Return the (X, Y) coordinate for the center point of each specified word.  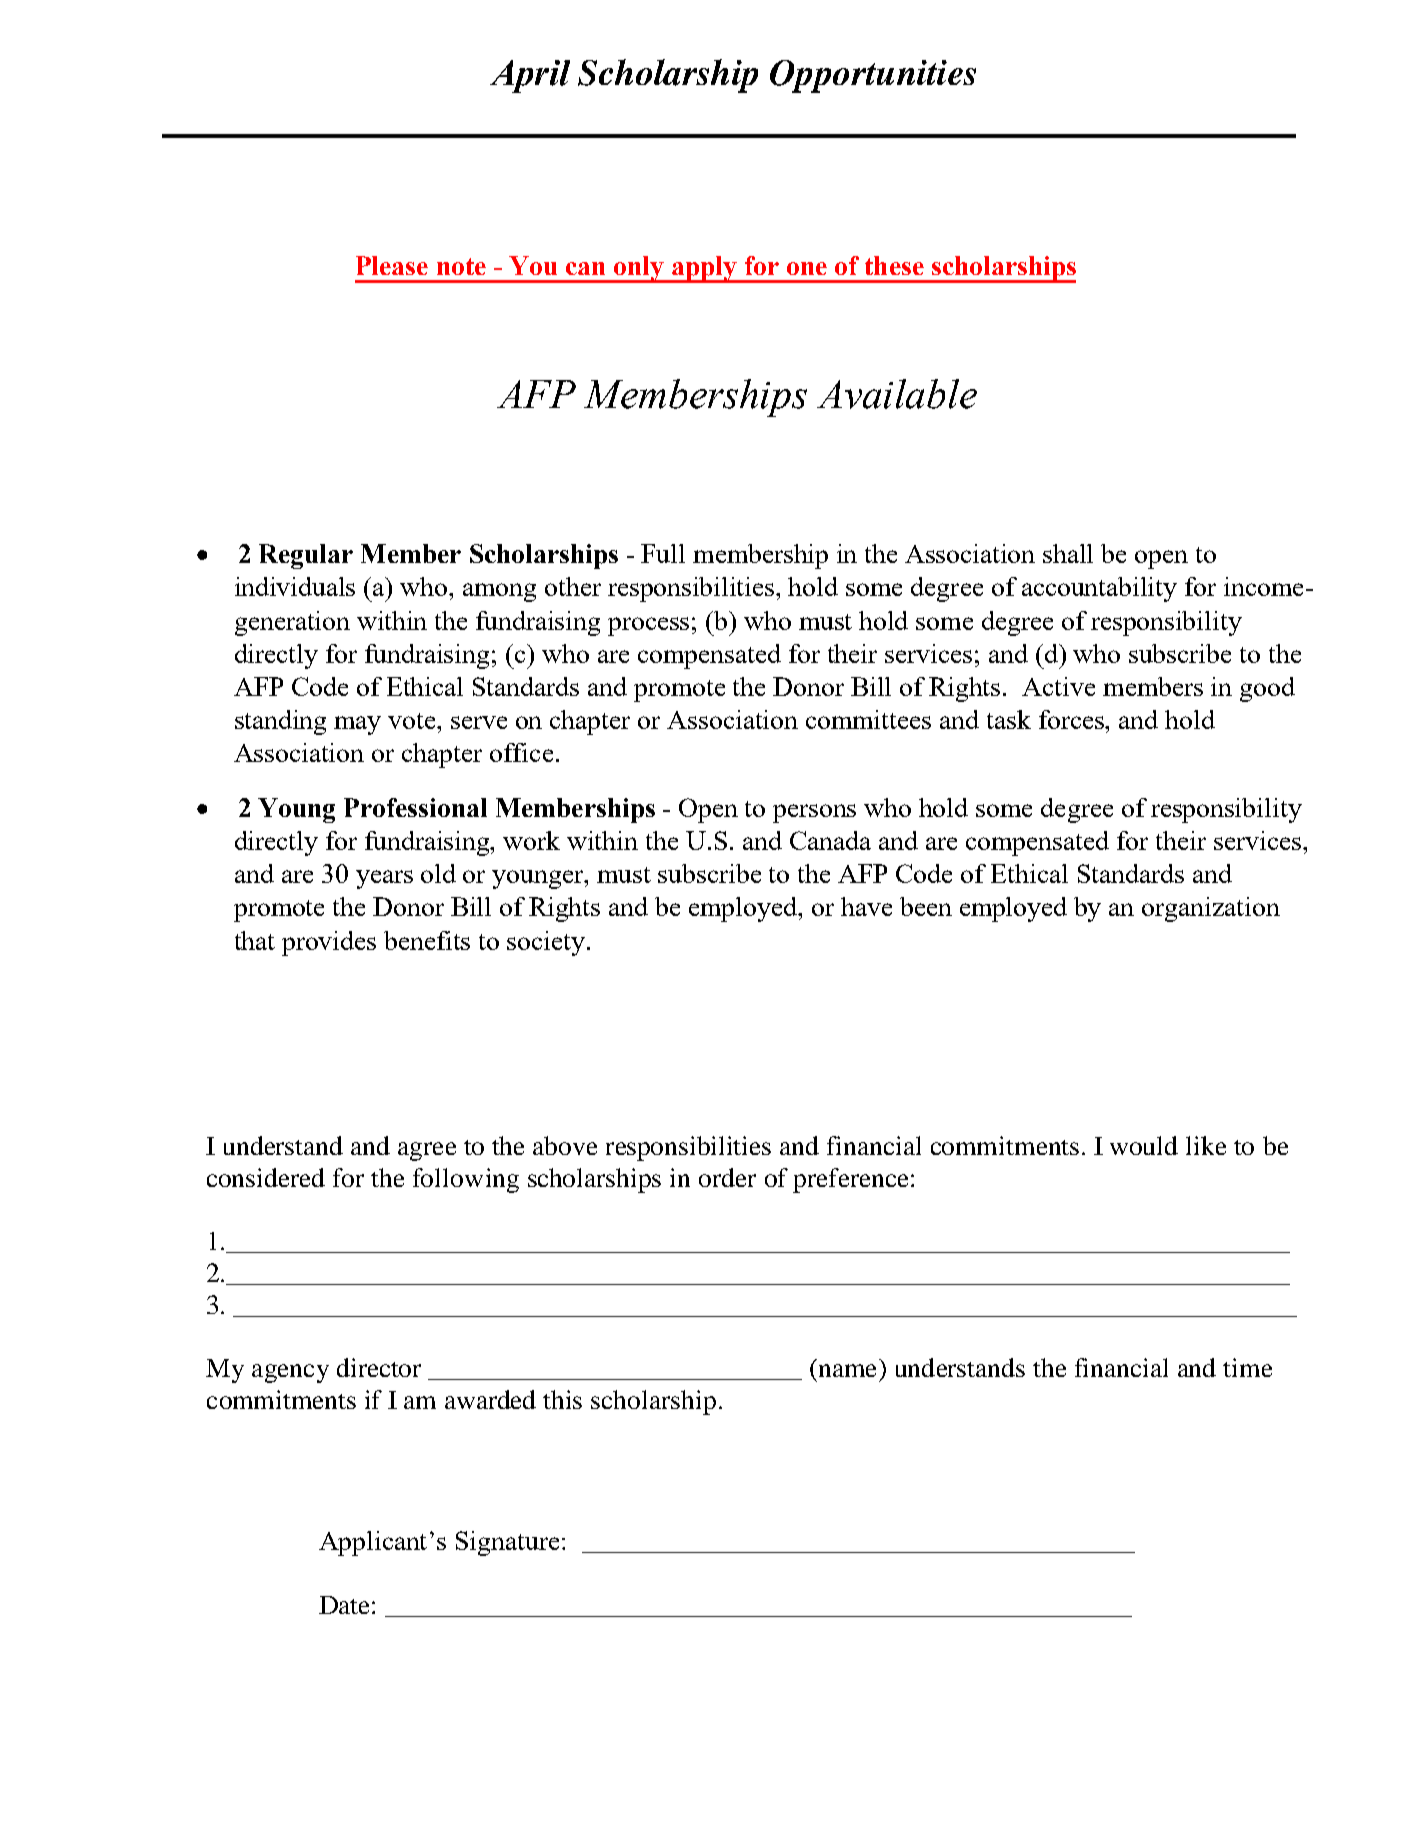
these (894, 265)
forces (1073, 719)
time (1247, 1367)
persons (814, 813)
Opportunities (873, 76)
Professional (415, 807)
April (530, 76)
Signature (507, 1543)
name (847, 1370)
